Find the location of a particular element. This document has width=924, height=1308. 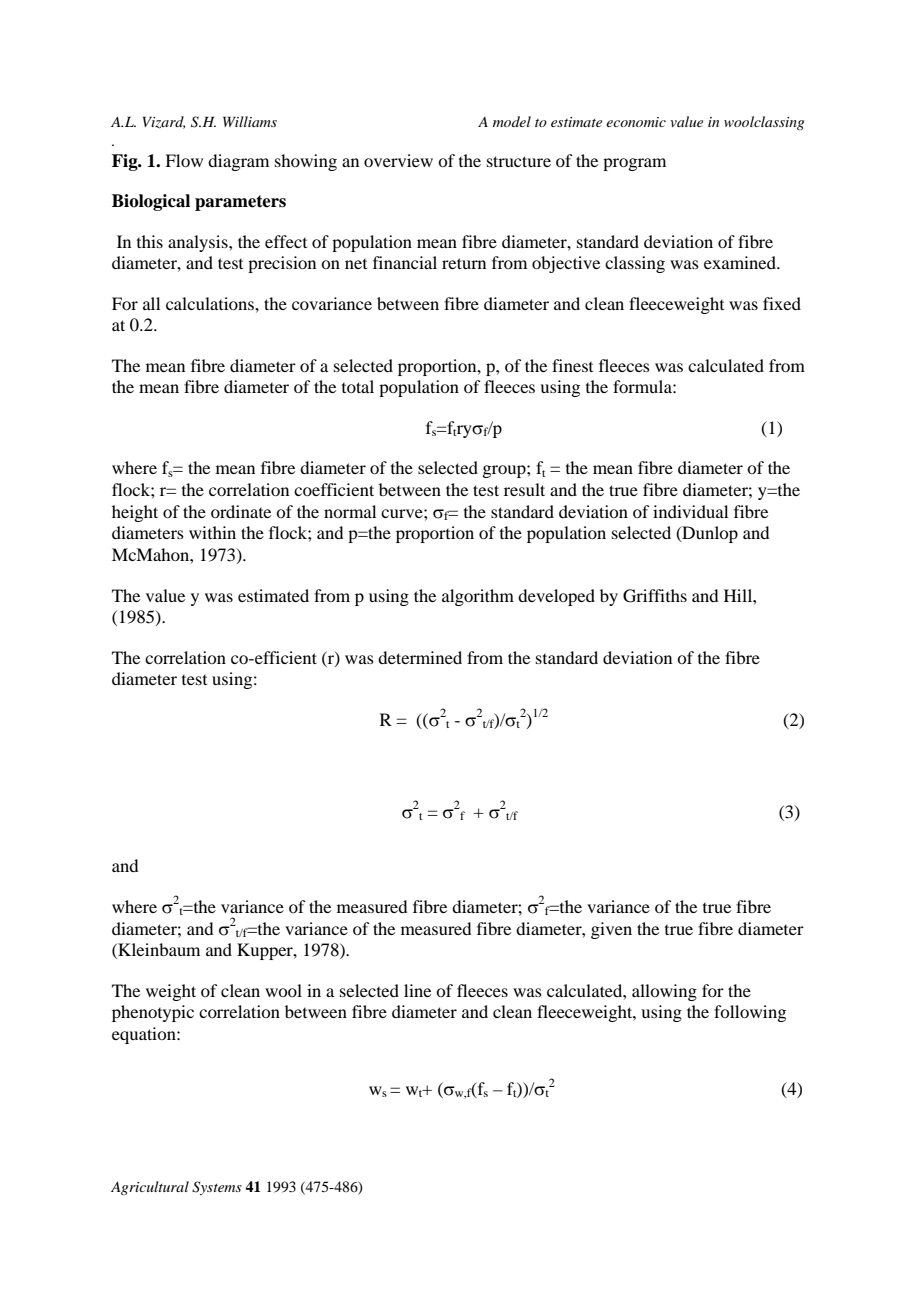

following is located at coordinates (750, 1013).
